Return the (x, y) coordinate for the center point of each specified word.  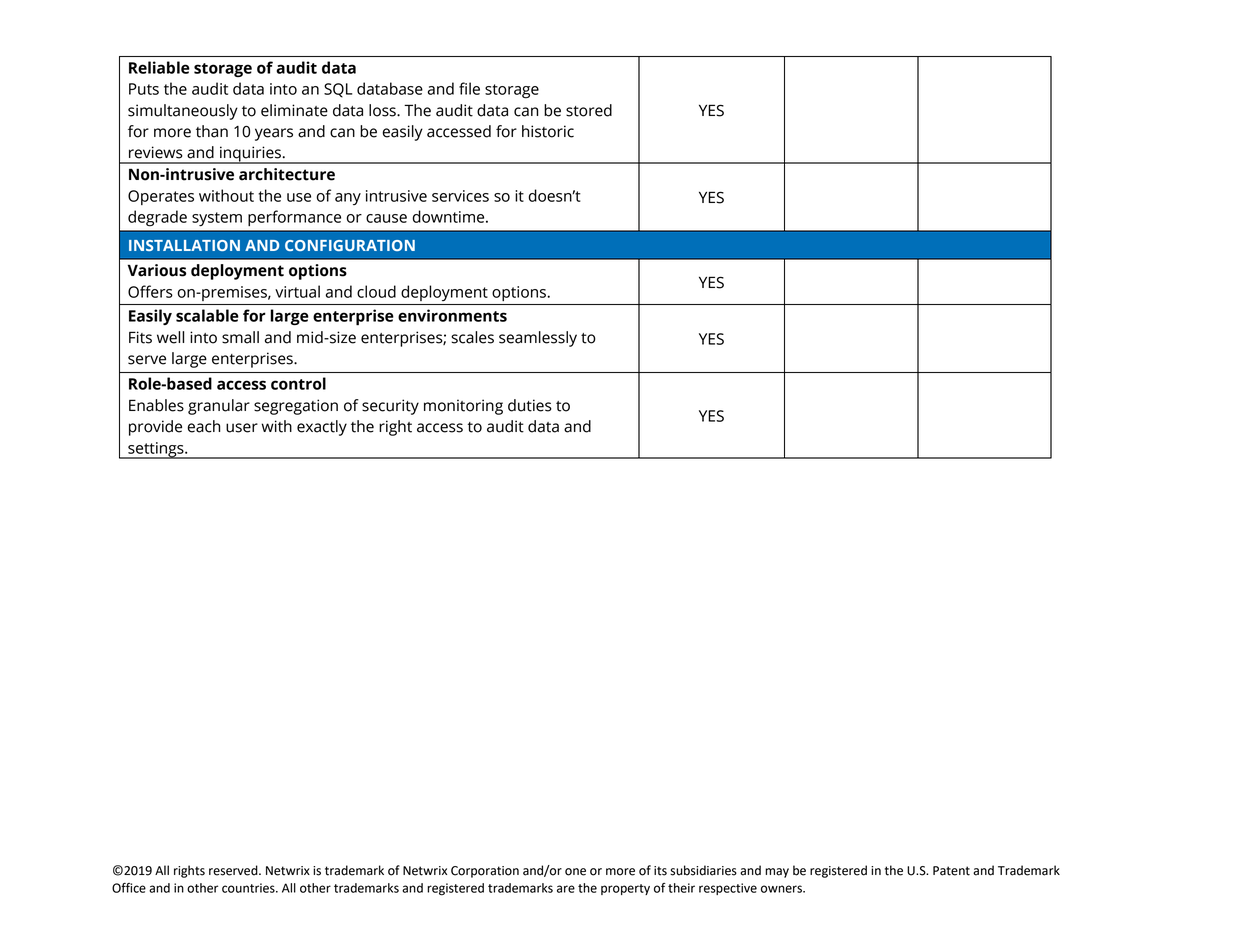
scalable (207, 315)
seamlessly (538, 339)
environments (452, 315)
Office (129, 888)
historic (548, 131)
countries (249, 888)
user (242, 428)
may (777, 873)
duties (530, 405)
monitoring (463, 407)
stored (589, 110)
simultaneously (183, 112)
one (575, 872)
